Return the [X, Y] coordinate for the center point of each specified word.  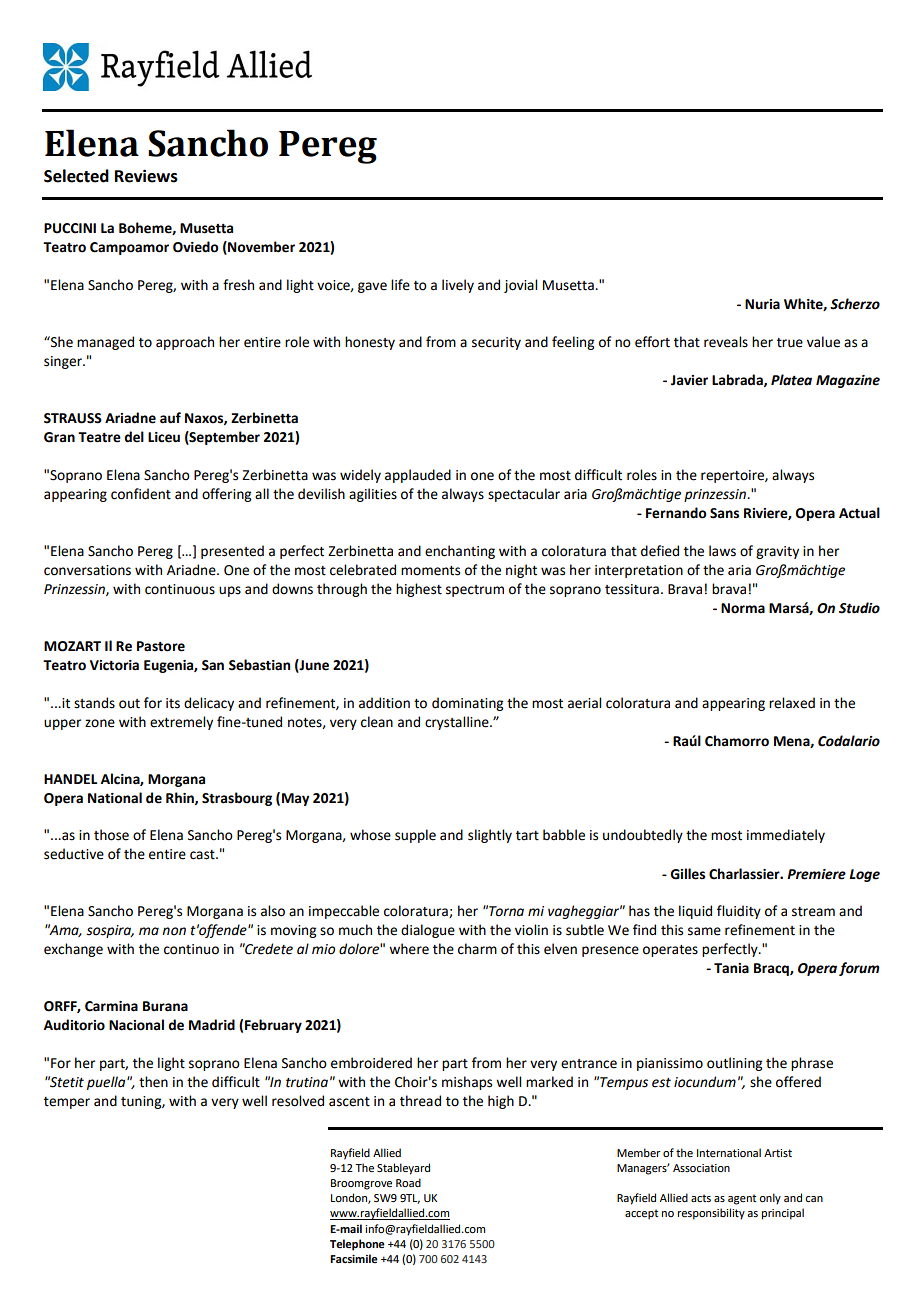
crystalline [458, 723]
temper [67, 1103]
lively [458, 286]
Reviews [146, 176]
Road [408, 1182]
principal [783, 1214]
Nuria [762, 304]
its [173, 703]
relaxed [792, 703]
